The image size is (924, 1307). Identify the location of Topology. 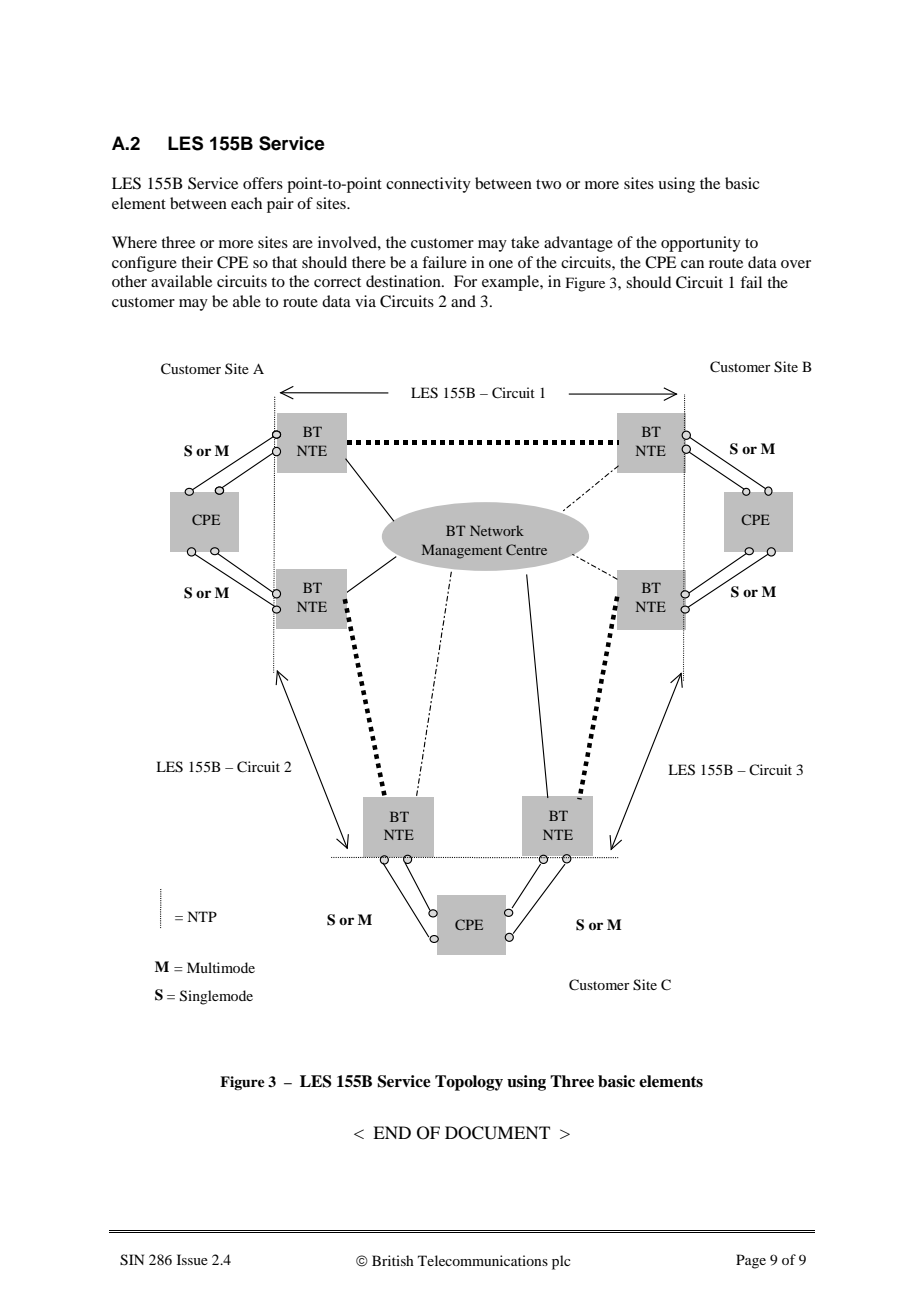
(469, 1083).
